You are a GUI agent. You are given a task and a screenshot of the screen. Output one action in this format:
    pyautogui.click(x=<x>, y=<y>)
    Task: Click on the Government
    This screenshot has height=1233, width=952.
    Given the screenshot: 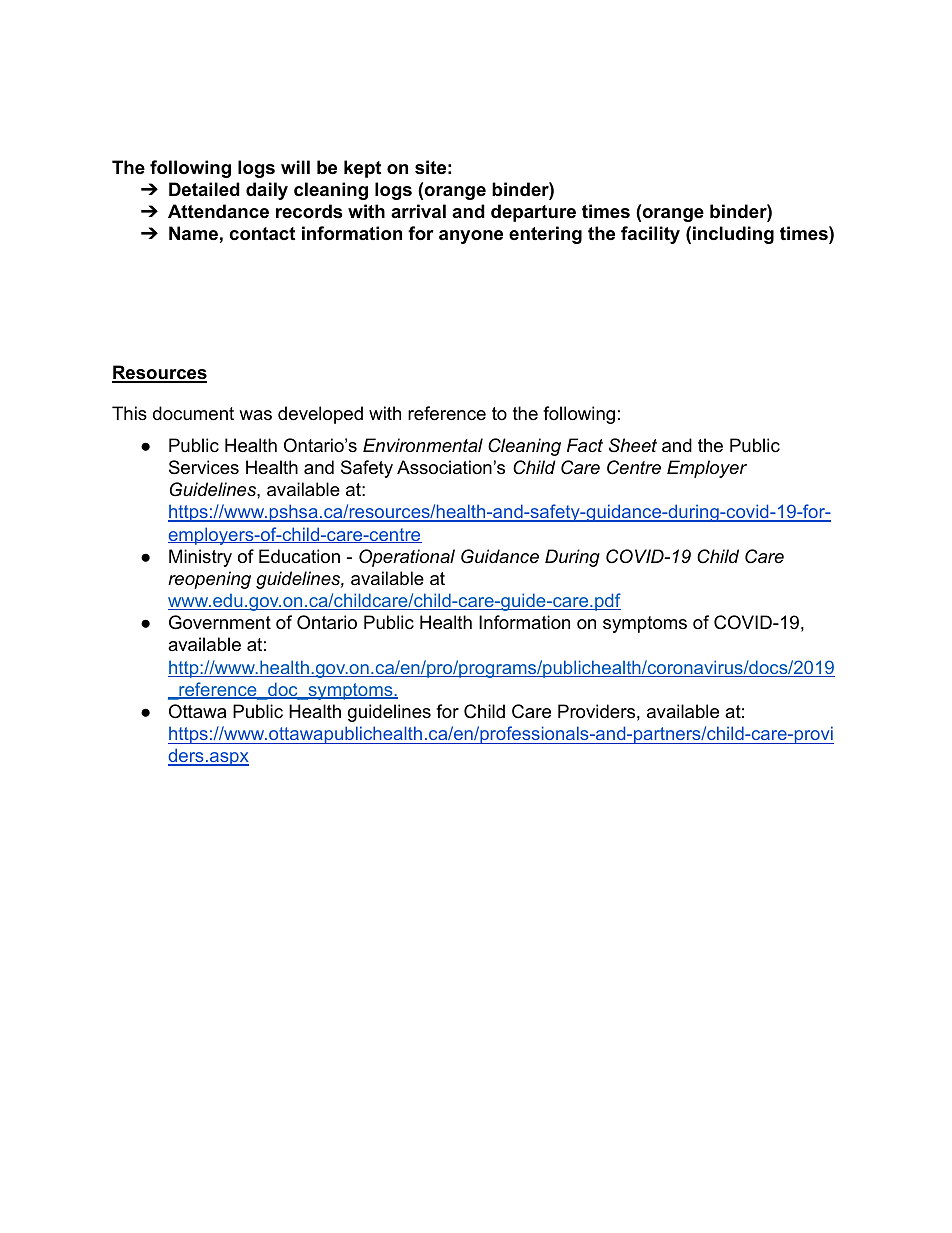 What is the action you would take?
    pyautogui.click(x=220, y=622)
